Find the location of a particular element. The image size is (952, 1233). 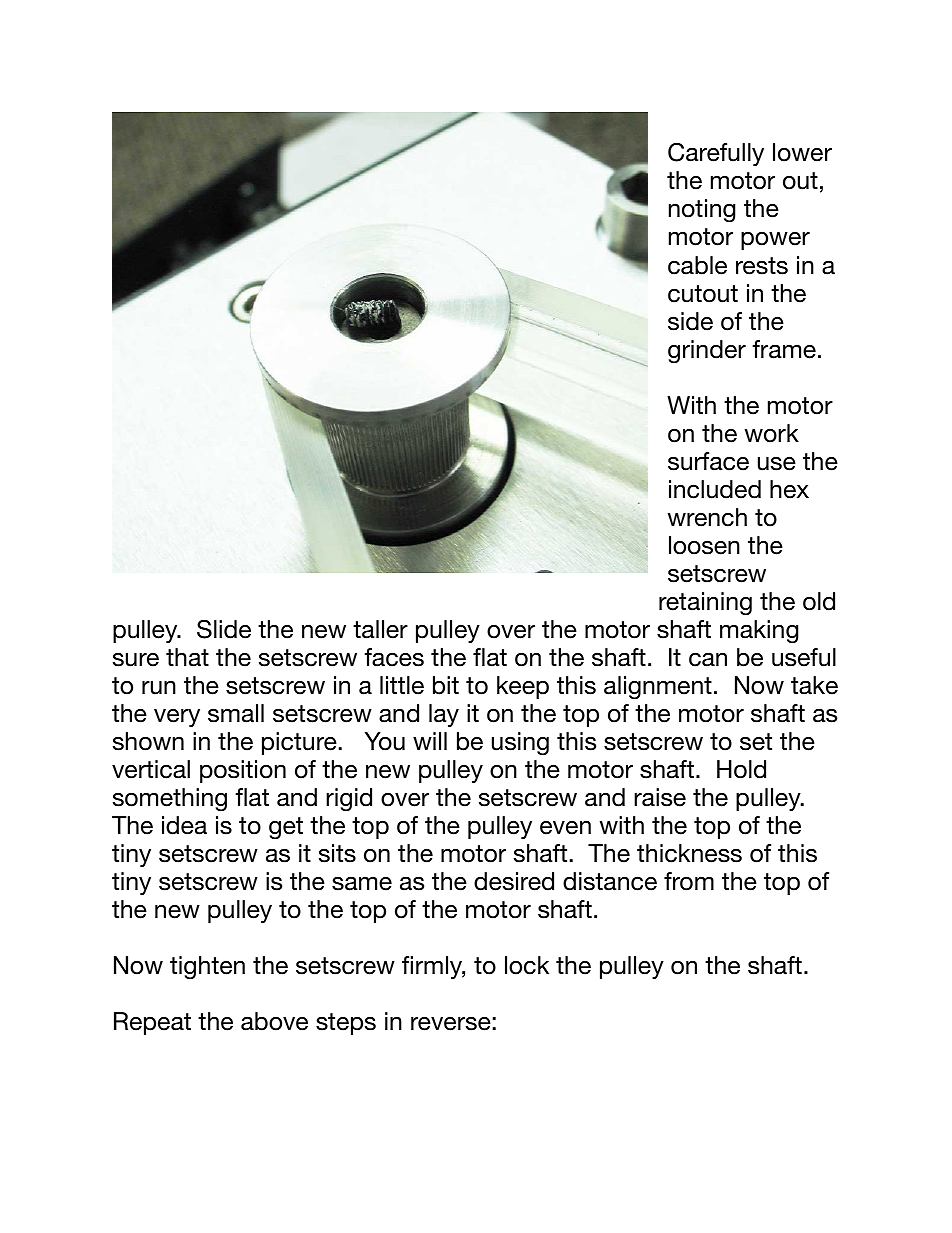

position is located at coordinates (243, 771).
